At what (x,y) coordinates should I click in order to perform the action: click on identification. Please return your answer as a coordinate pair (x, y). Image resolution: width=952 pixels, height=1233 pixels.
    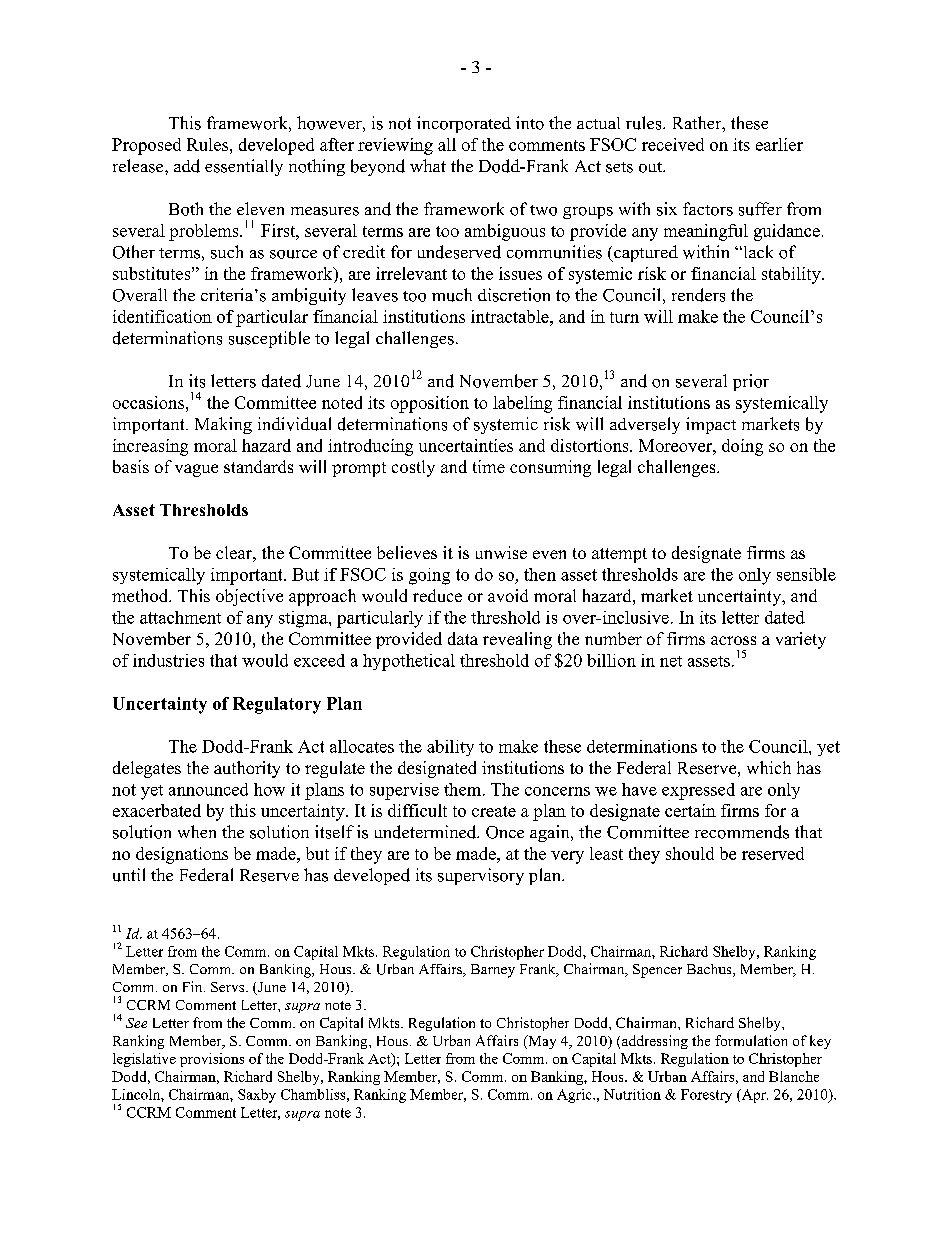
    Looking at the image, I should click on (162, 316).
